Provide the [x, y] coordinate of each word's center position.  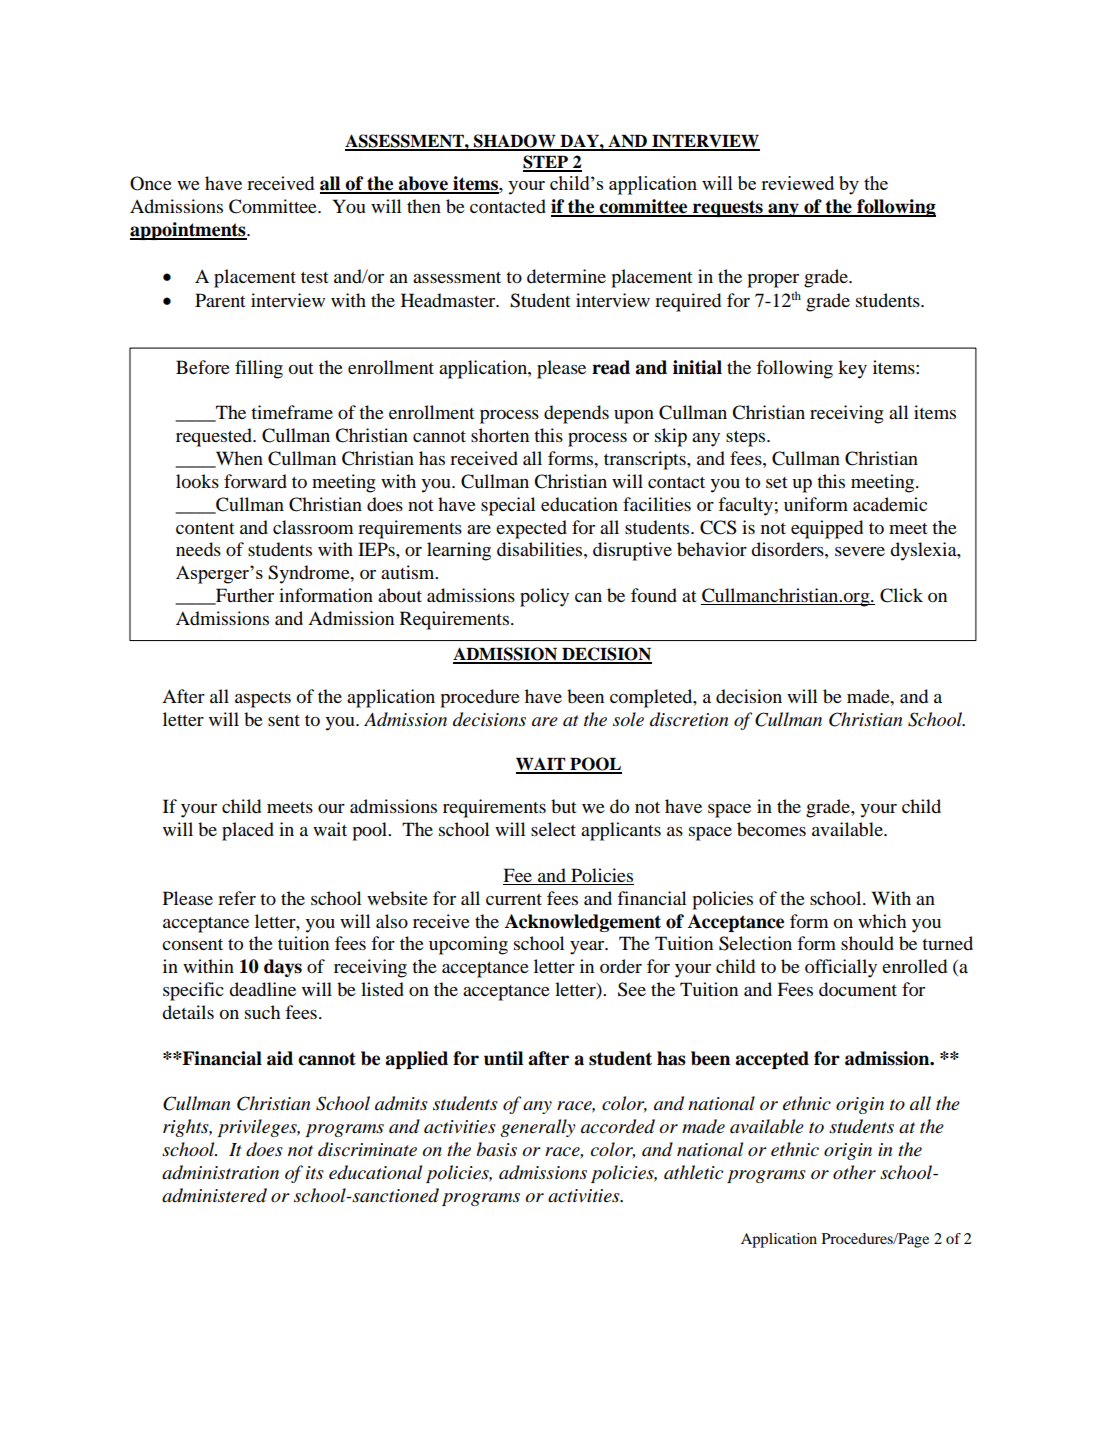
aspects [263, 700]
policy [544, 597]
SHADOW [515, 142]
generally [538, 1128]
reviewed [797, 183]
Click [901, 595]
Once [151, 183]
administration [220, 1172]
